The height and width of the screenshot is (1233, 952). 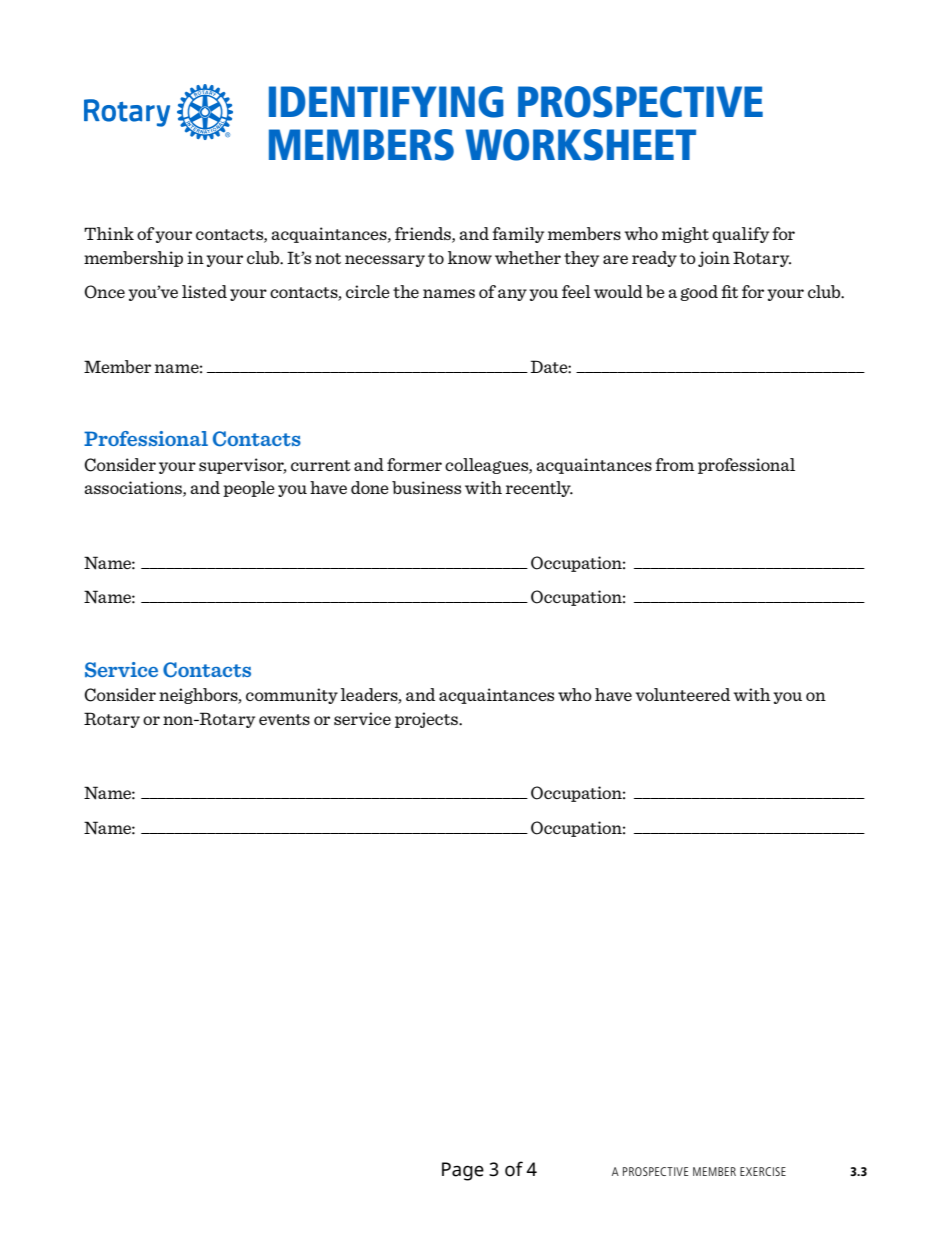 I want to click on IDENTIFYING, so click(x=386, y=102).
